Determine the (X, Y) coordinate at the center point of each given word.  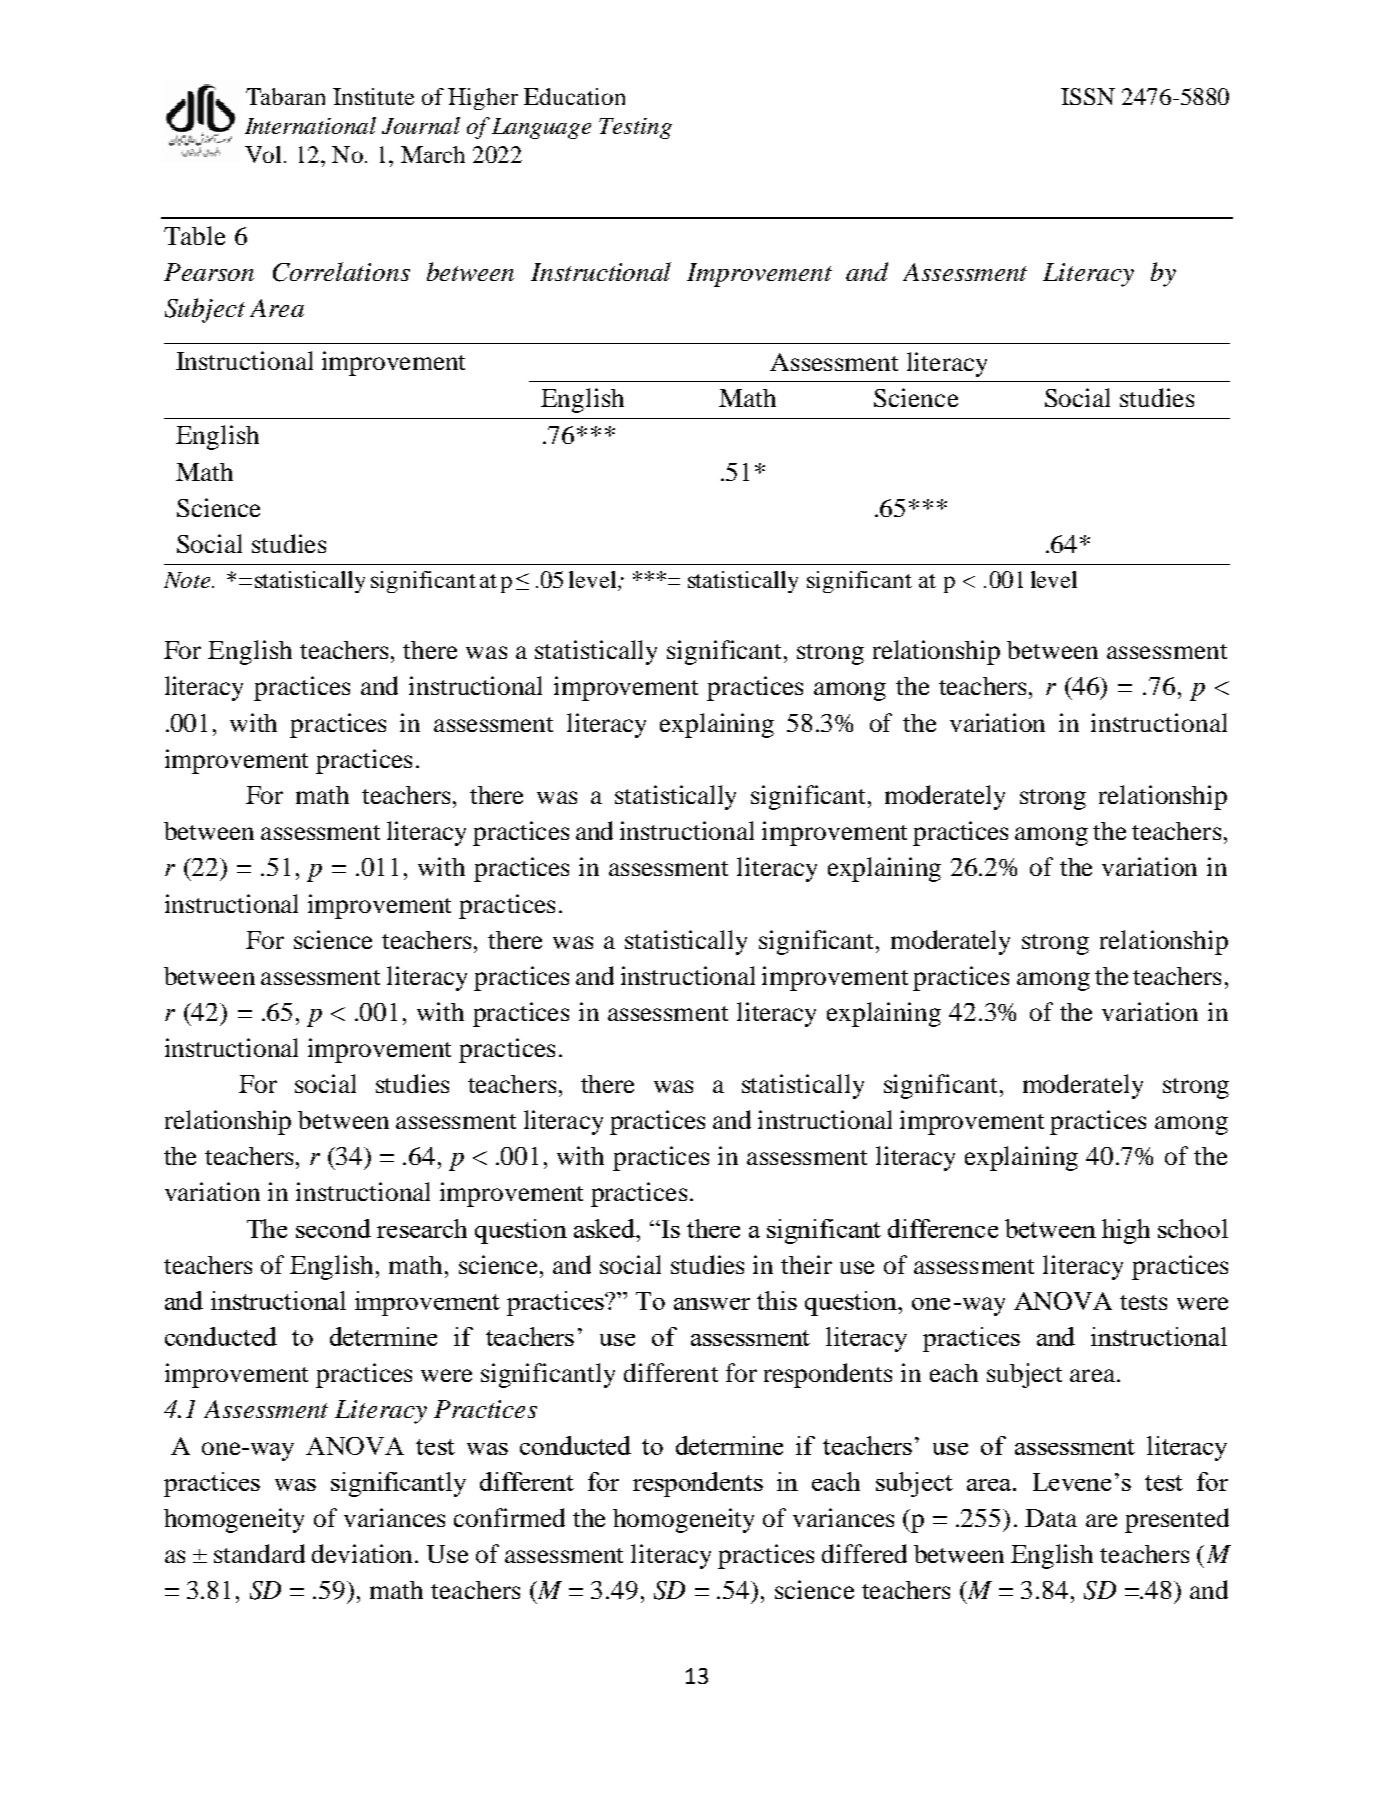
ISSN (1088, 96)
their (806, 1264)
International (310, 125)
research (422, 1228)
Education (574, 96)
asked (606, 1228)
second (333, 1228)
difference (943, 1228)
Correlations (341, 272)
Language (541, 128)
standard (259, 1553)
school (1193, 1228)
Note (188, 580)
